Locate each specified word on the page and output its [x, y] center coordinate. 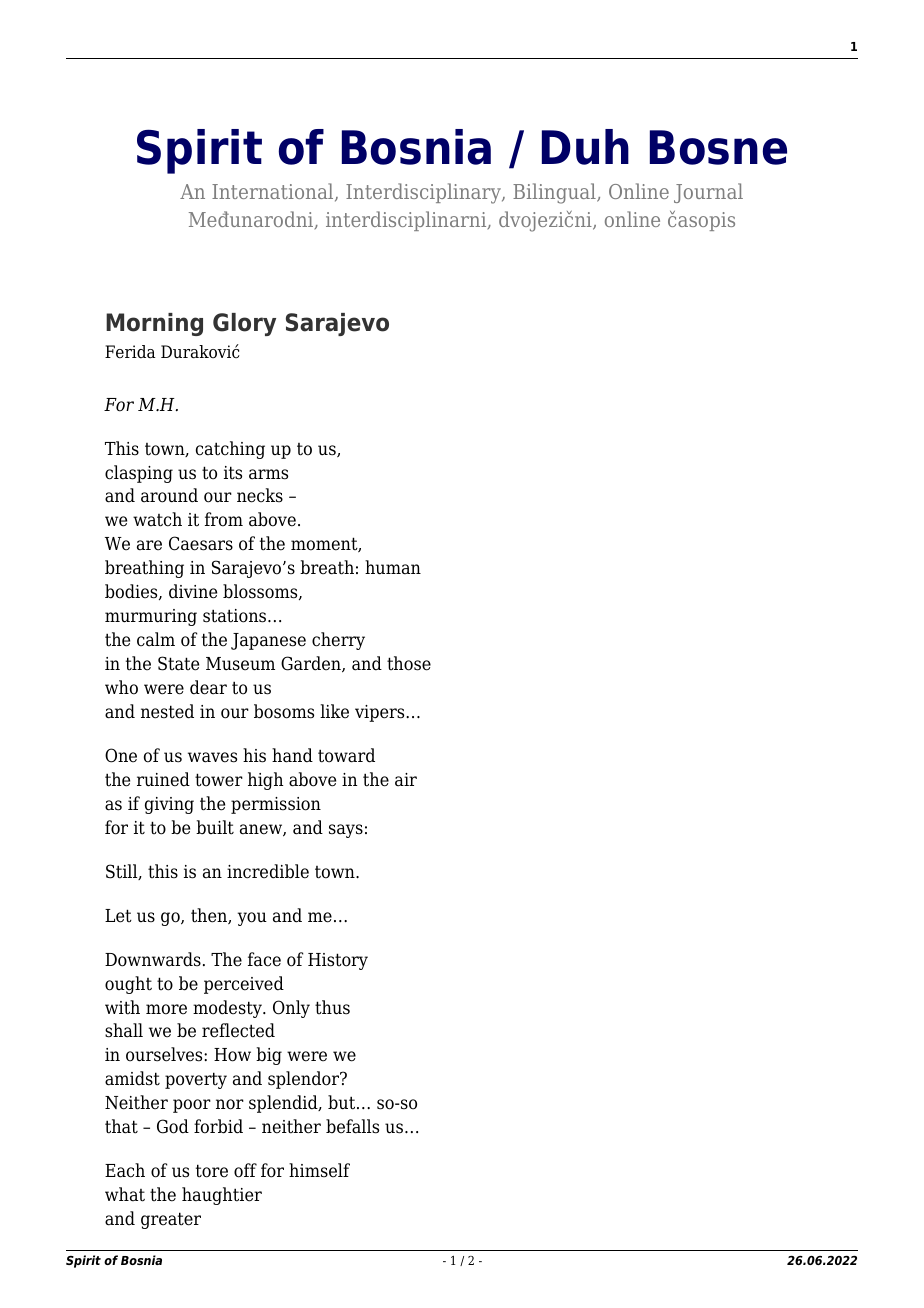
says [346, 831]
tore [212, 1171]
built [215, 827]
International [274, 192]
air [406, 780]
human [393, 567]
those [409, 663]
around [169, 495]
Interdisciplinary [424, 193]
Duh [585, 147]
